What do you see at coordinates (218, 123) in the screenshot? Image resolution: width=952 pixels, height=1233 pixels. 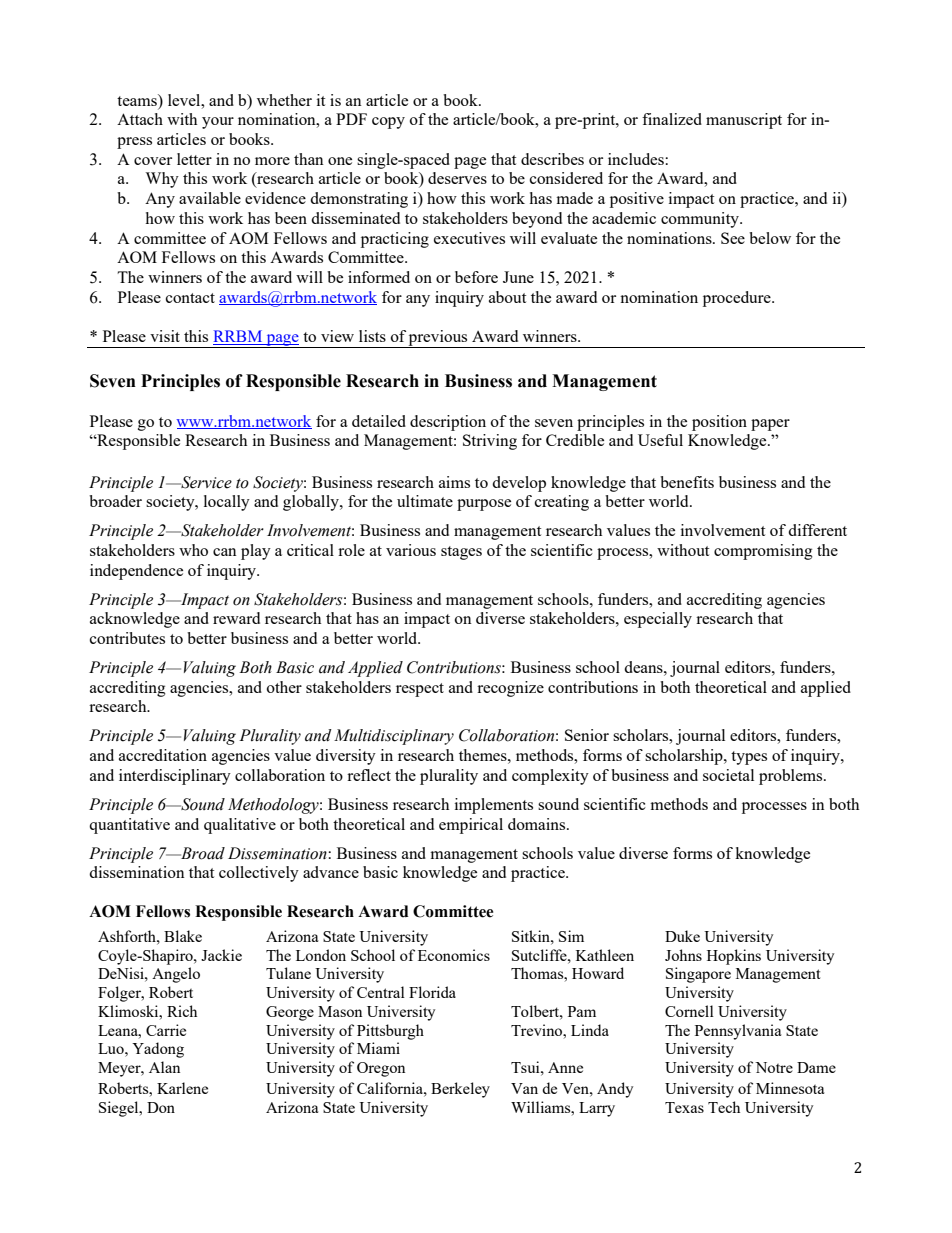 I see `your` at bounding box center [218, 123].
